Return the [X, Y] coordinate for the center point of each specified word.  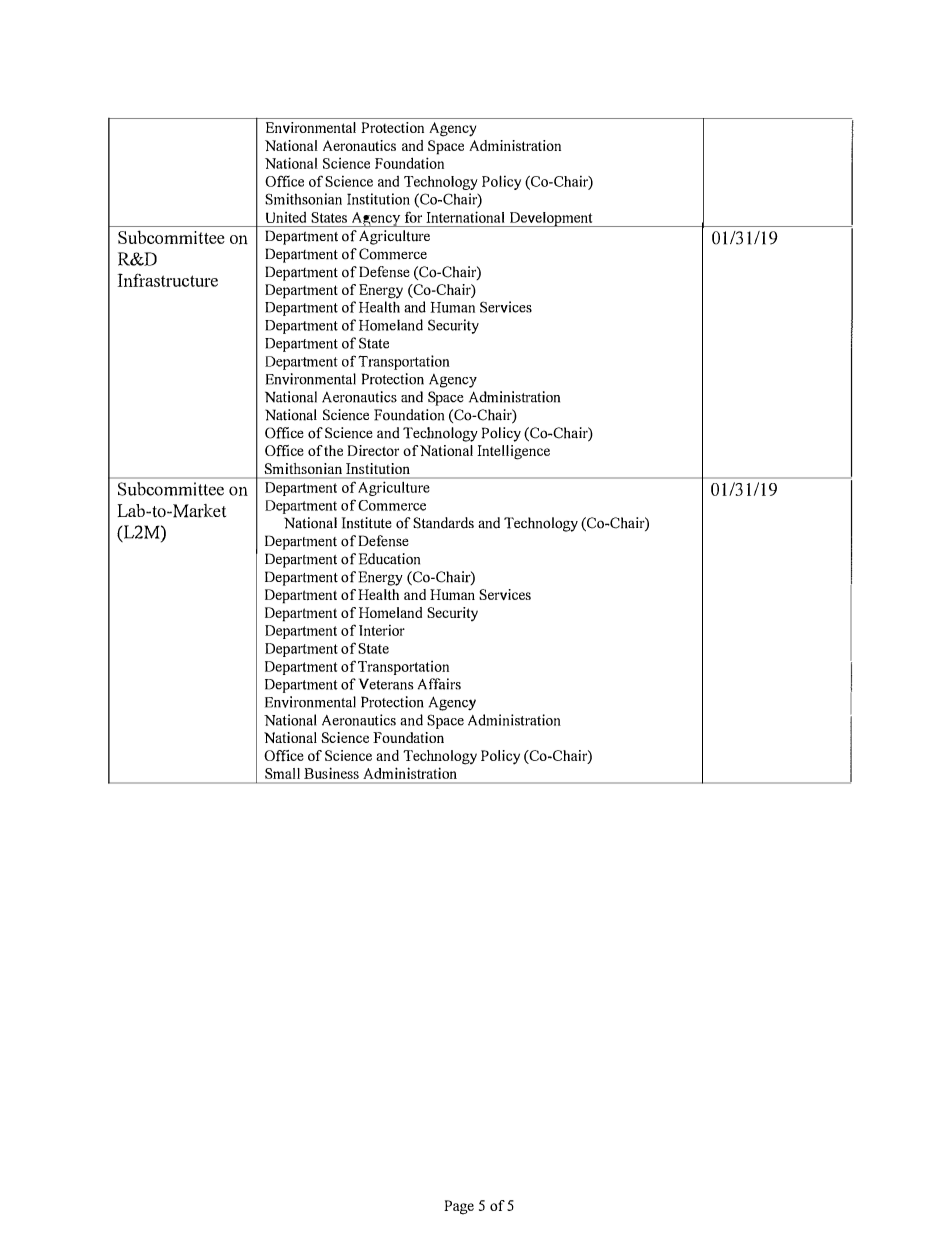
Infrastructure [168, 280]
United [286, 217]
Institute [366, 523]
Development [551, 219]
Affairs [439, 684]
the [333, 450]
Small [282, 773]
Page [459, 1207]
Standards [443, 523]
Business [331, 773]
